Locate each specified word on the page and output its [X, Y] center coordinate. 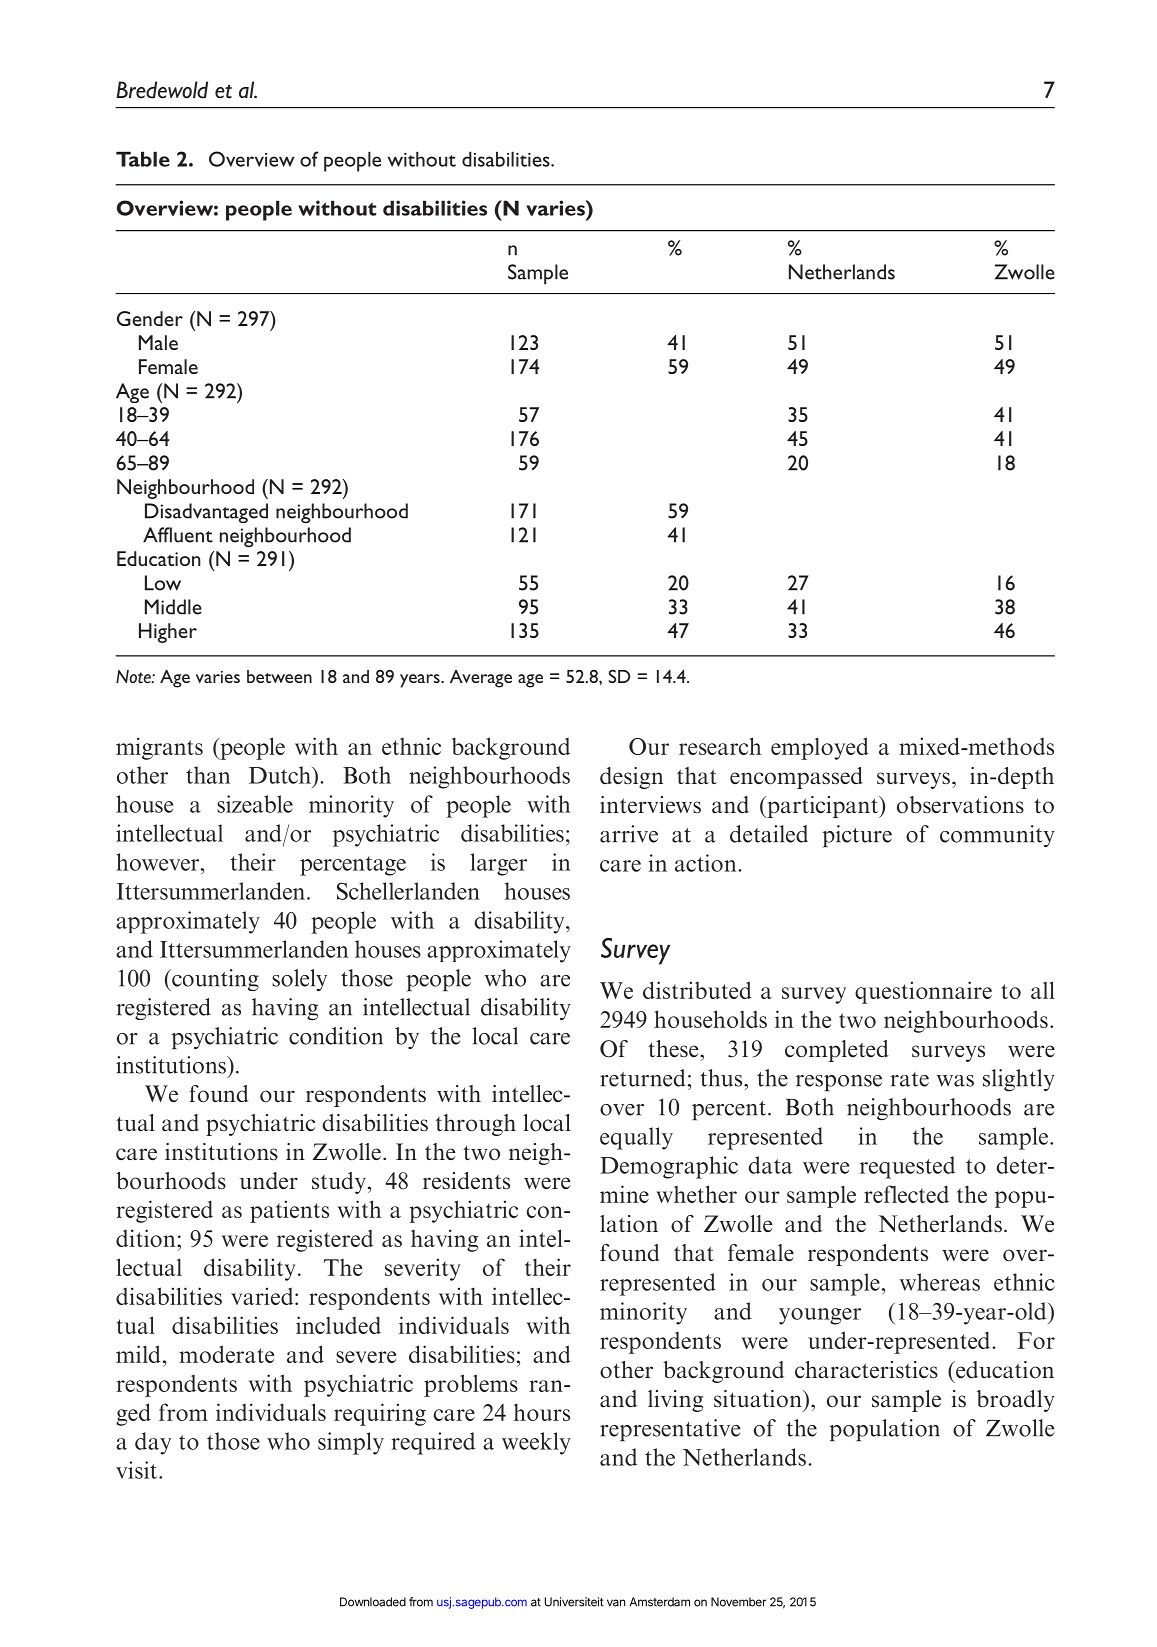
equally [636, 1138]
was [955, 1081]
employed [820, 748]
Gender [150, 318]
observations [960, 805]
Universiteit [574, 1602]
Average [481, 679]
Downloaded [373, 1602]
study [339, 1183]
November [738, 1602]
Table [143, 159]
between [279, 676]
